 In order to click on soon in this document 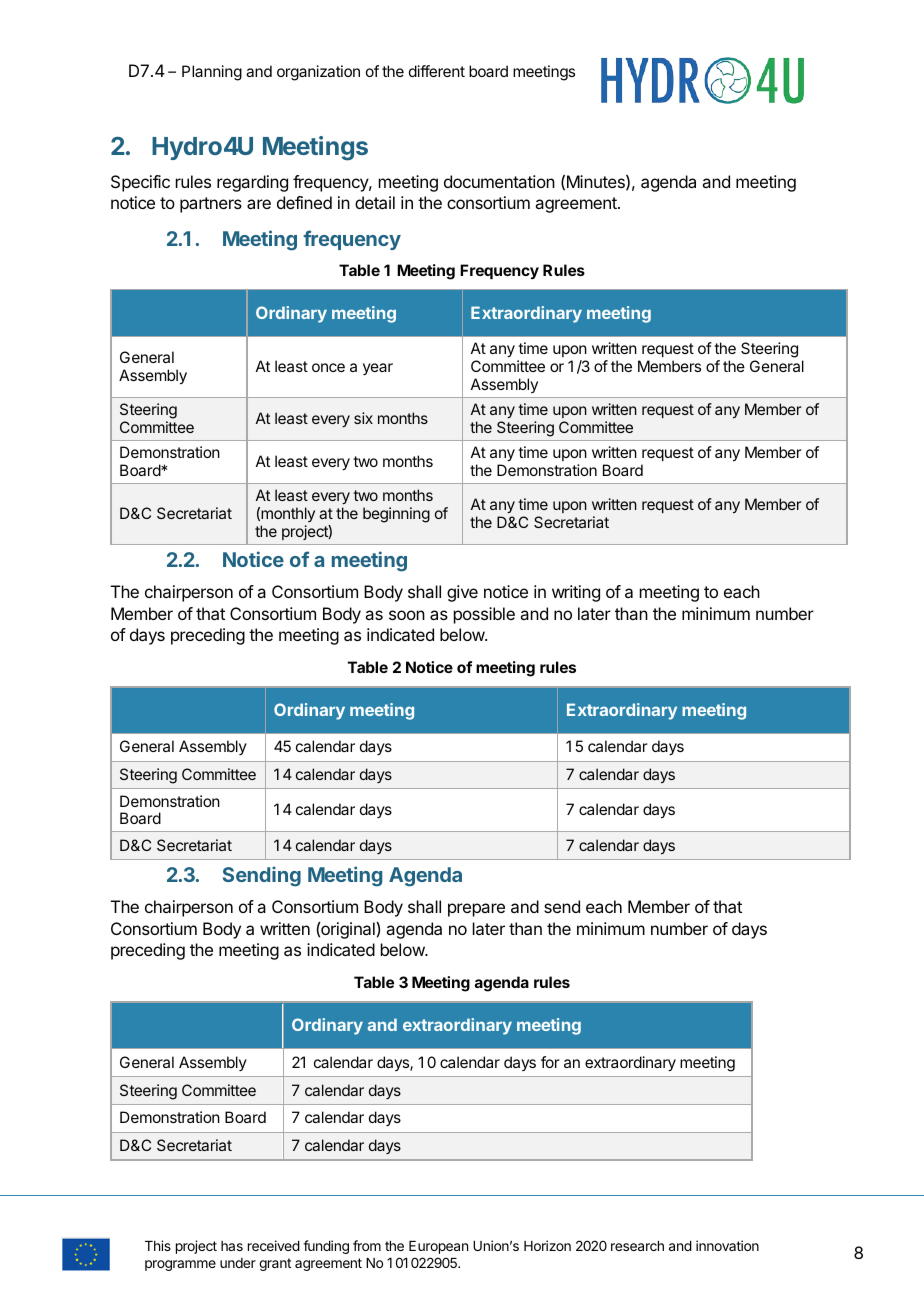, I will do `click(407, 615)`.
